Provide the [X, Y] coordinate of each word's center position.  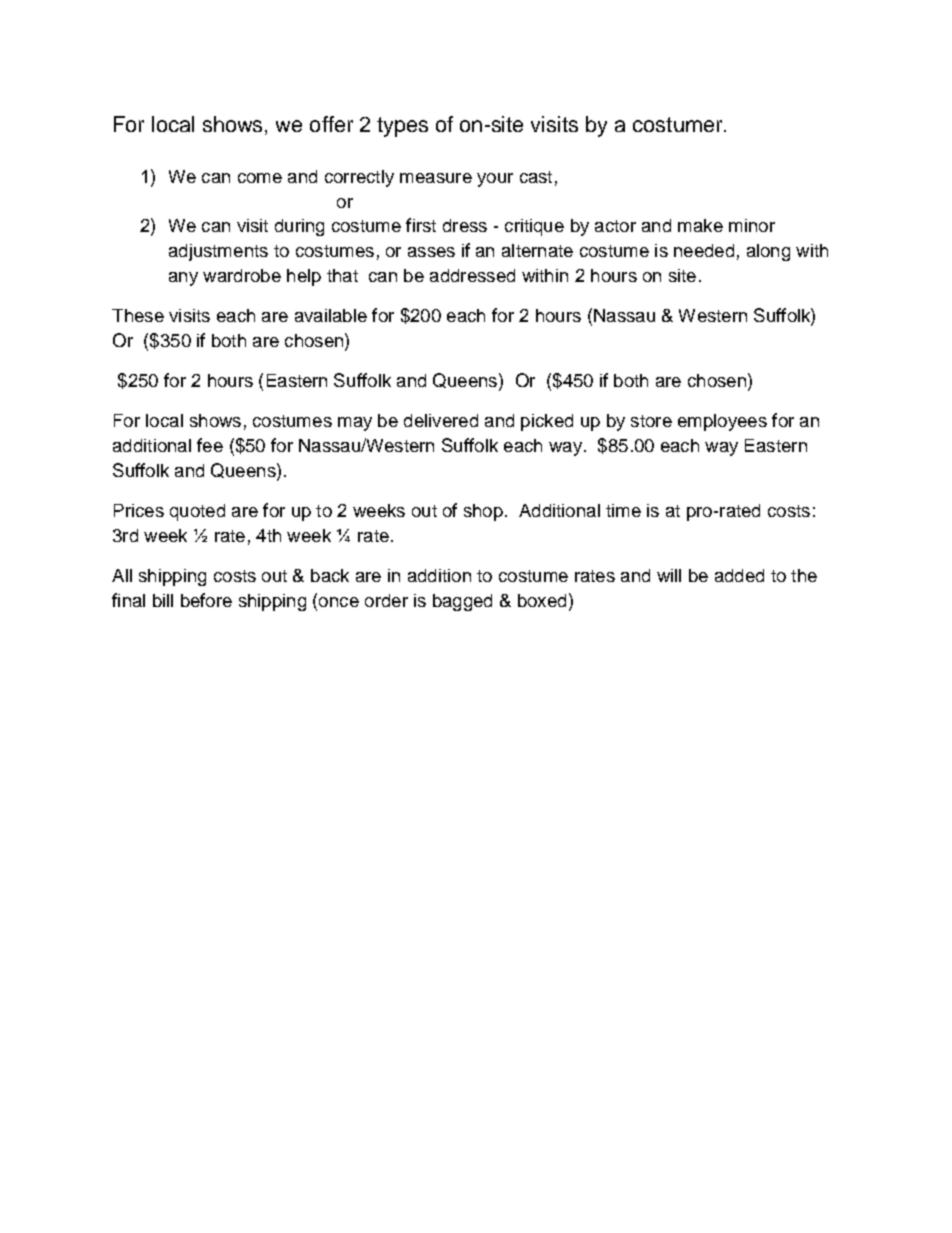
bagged [462, 602]
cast [536, 177]
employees [722, 422]
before [206, 600]
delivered [441, 420]
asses [431, 252]
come [260, 178]
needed [704, 250]
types [402, 127]
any [183, 279]
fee [210, 445]
